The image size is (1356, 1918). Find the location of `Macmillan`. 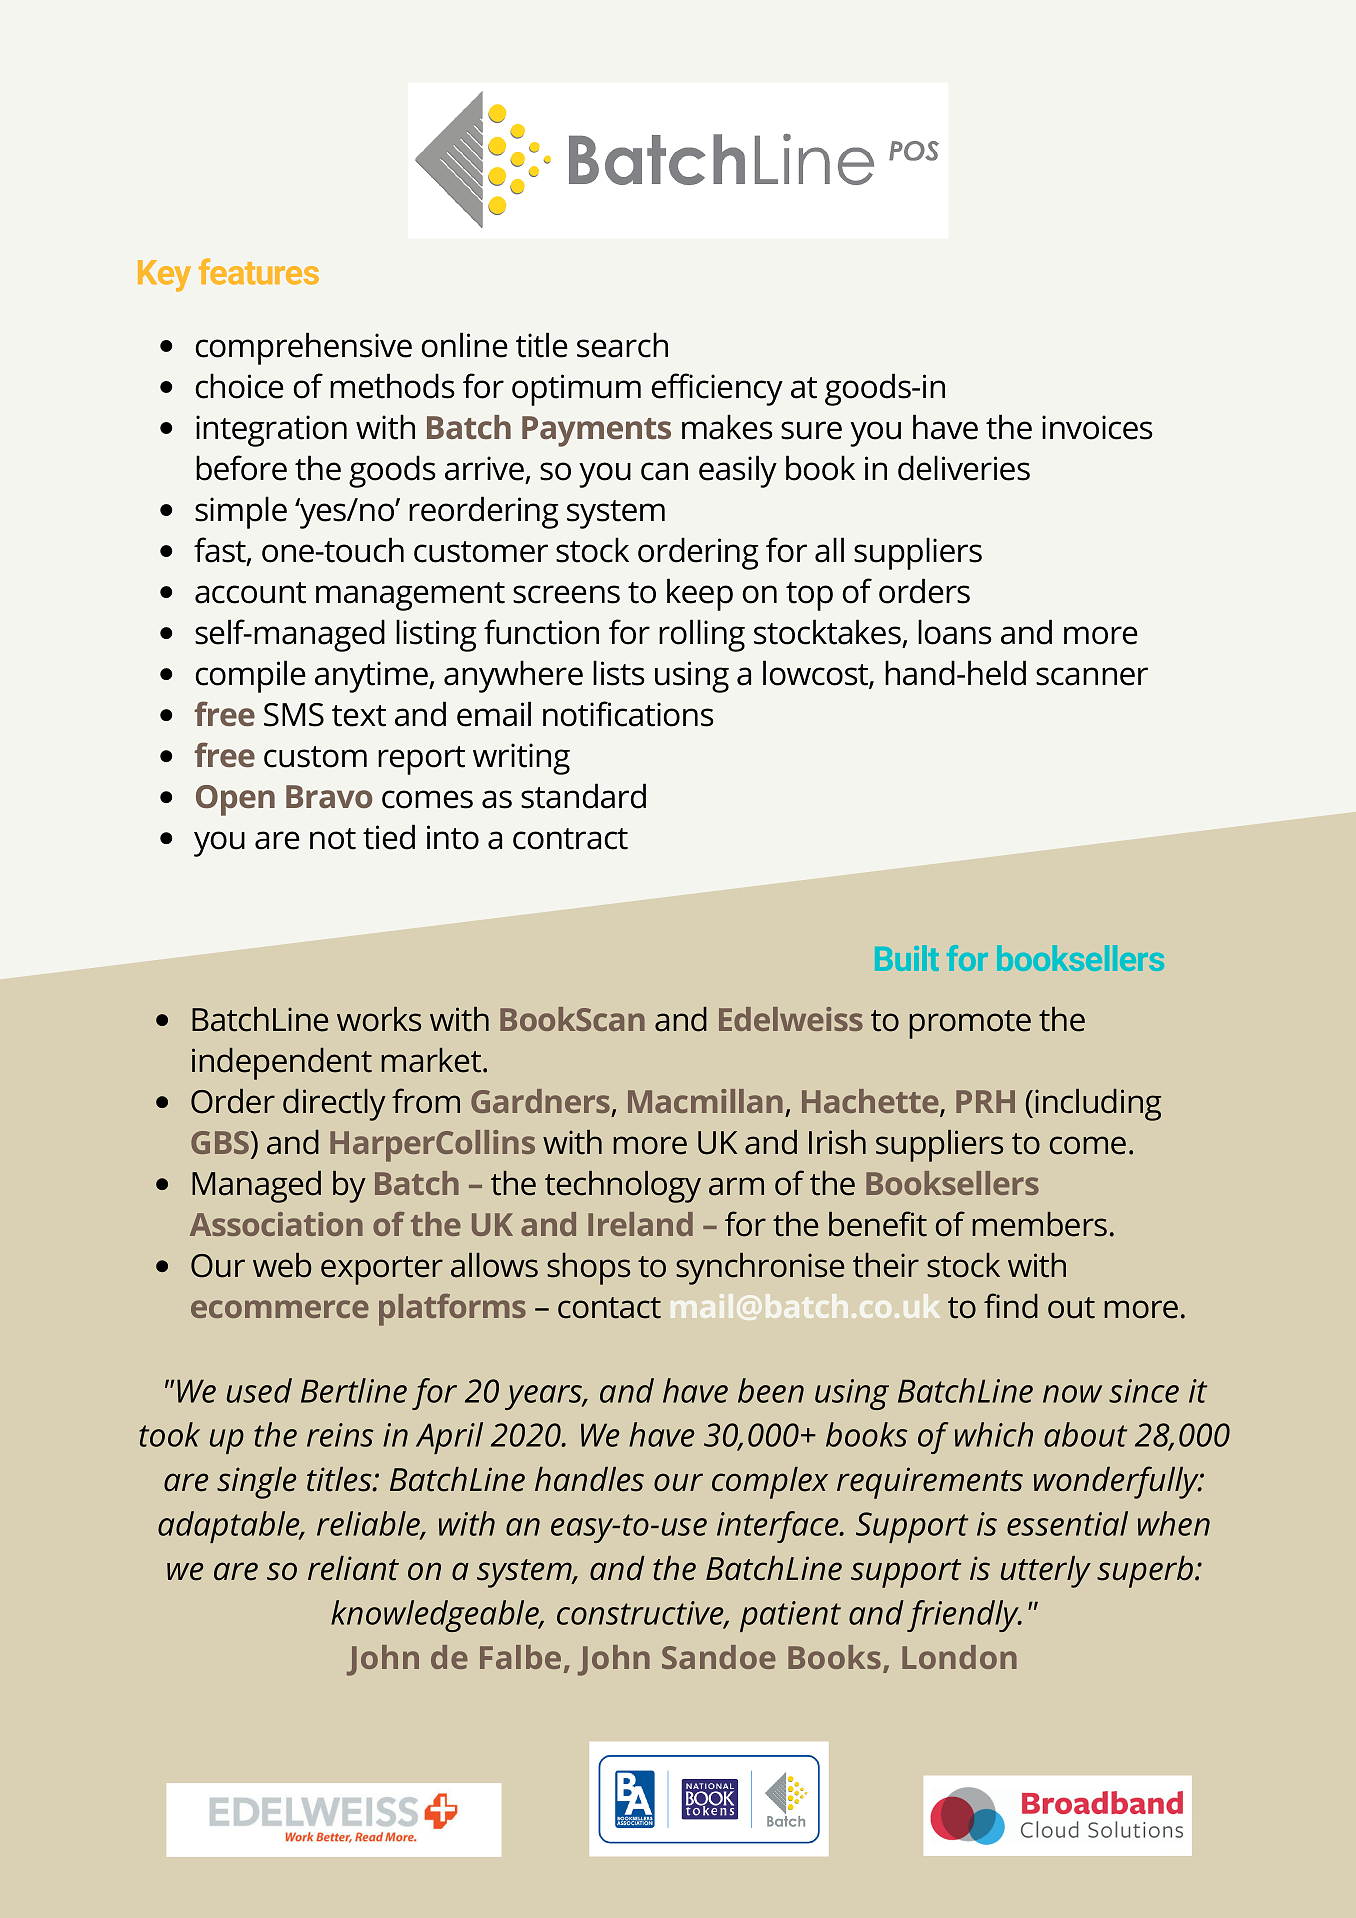

Macmillan is located at coordinates (705, 1101).
